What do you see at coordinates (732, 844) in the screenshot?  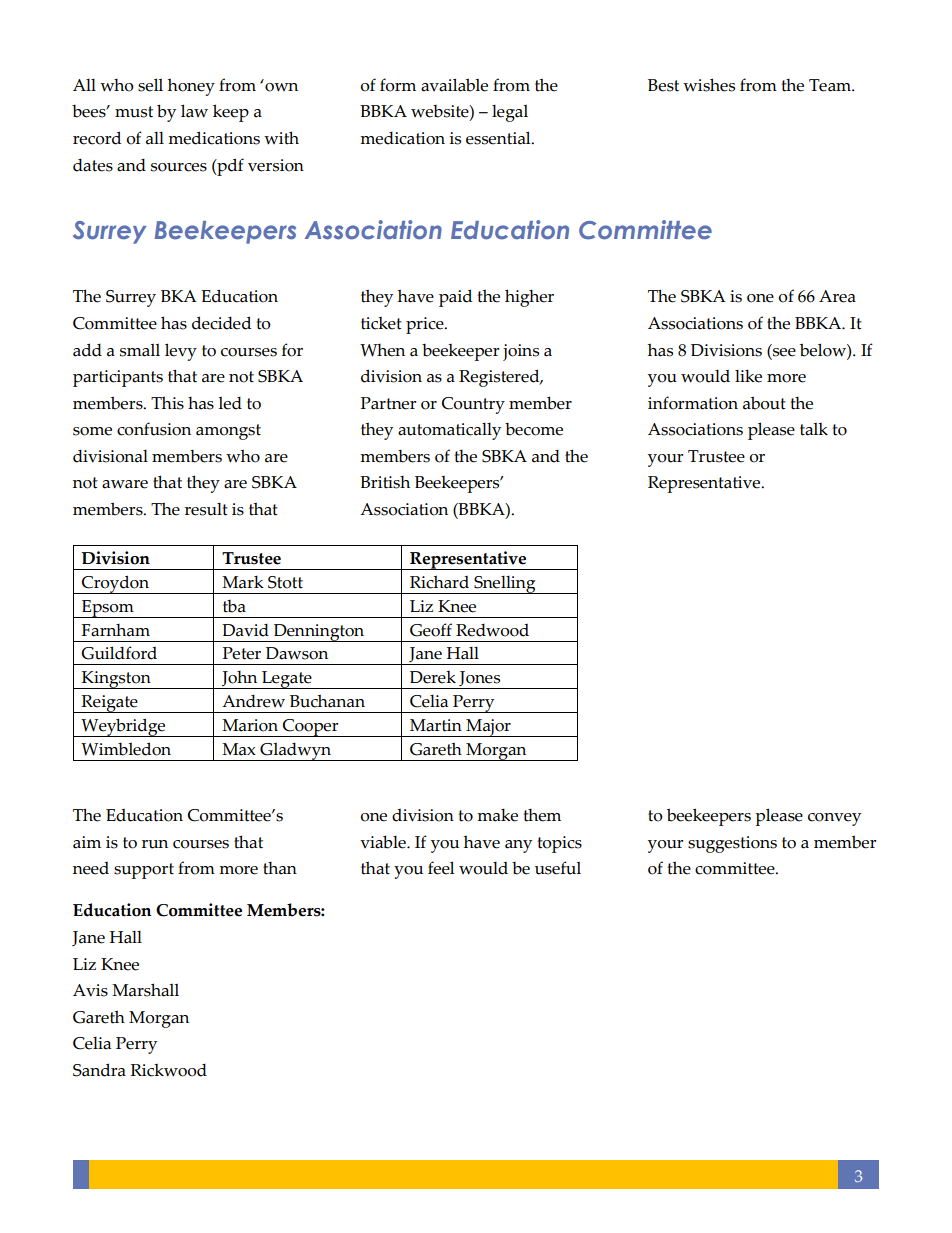 I see `suggestions` at bounding box center [732, 844].
